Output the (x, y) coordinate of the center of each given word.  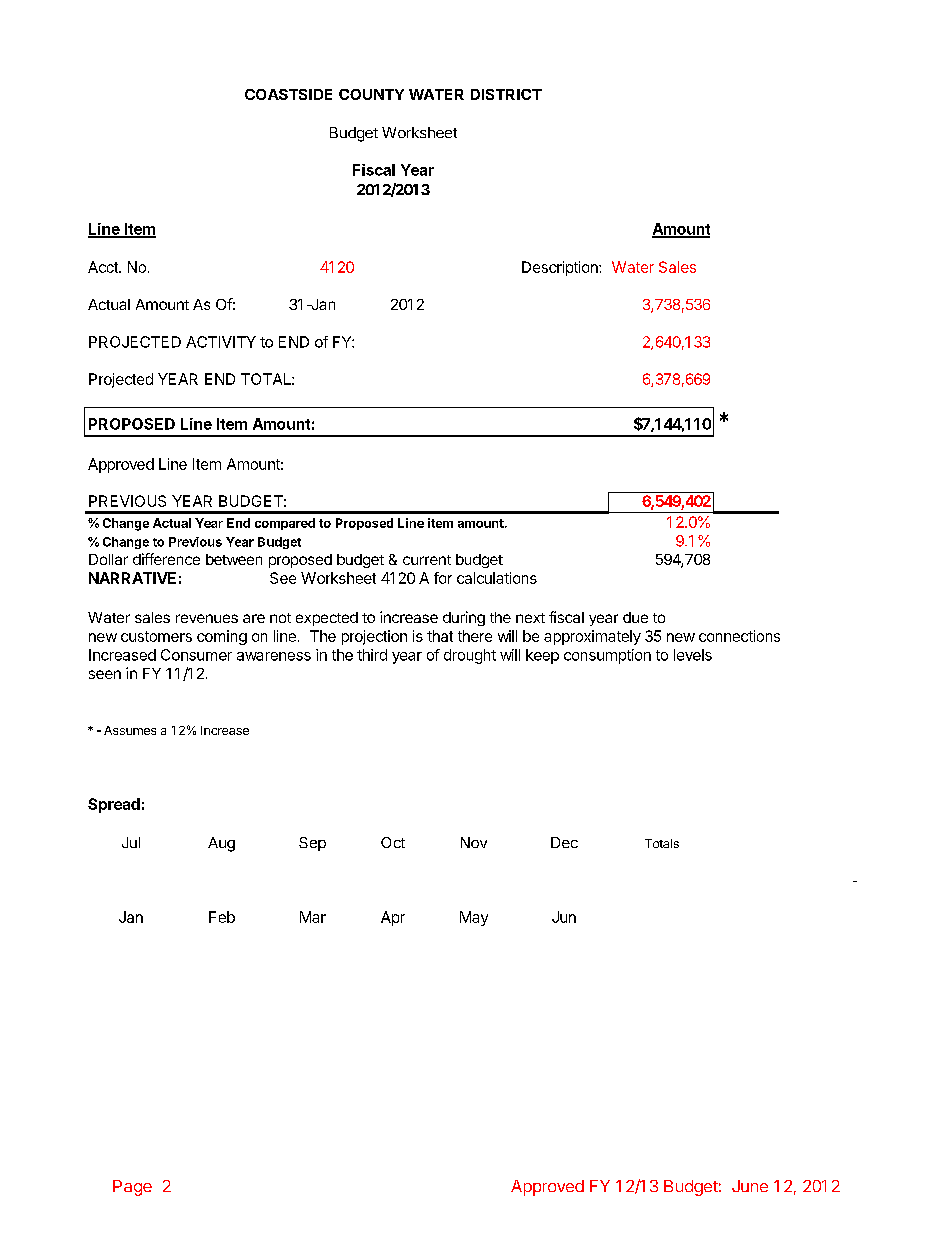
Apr (393, 918)
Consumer (196, 655)
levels (693, 655)
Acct (104, 267)
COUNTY (371, 94)
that (440, 636)
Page (132, 1188)
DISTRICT (506, 94)
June (750, 1186)
